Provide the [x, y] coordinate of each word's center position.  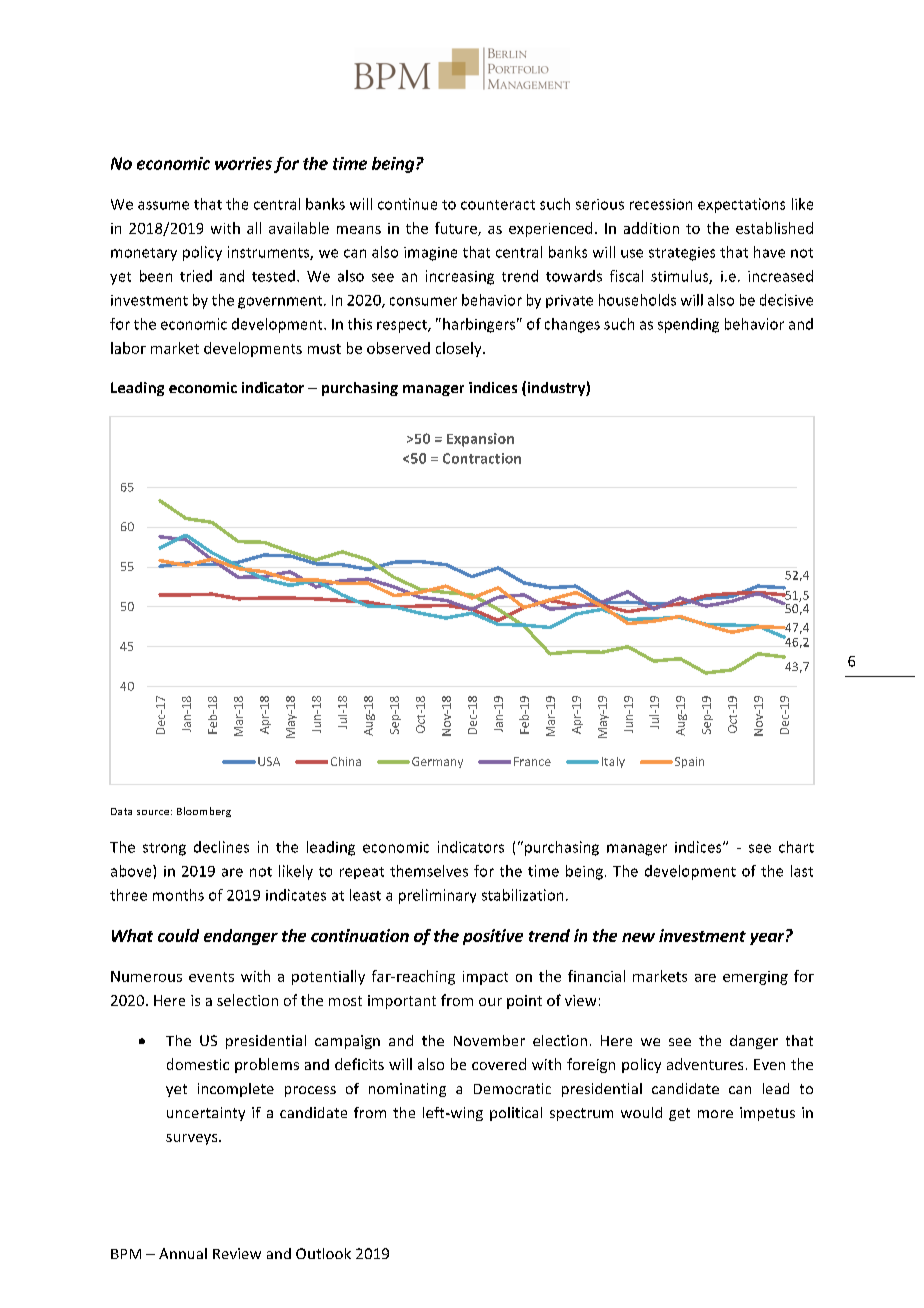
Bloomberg [204, 812]
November [489, 1040]
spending [688, 325]
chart [796, 847]
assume [163, 205]
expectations [741, 205]
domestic [198, 1064]
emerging [755, 978]
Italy [613, 762]
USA [269, 761]
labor [128, 348]
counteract [498, 205]
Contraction [482, 458]
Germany [437, 762]
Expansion [480, 440]
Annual [183, 1253]
